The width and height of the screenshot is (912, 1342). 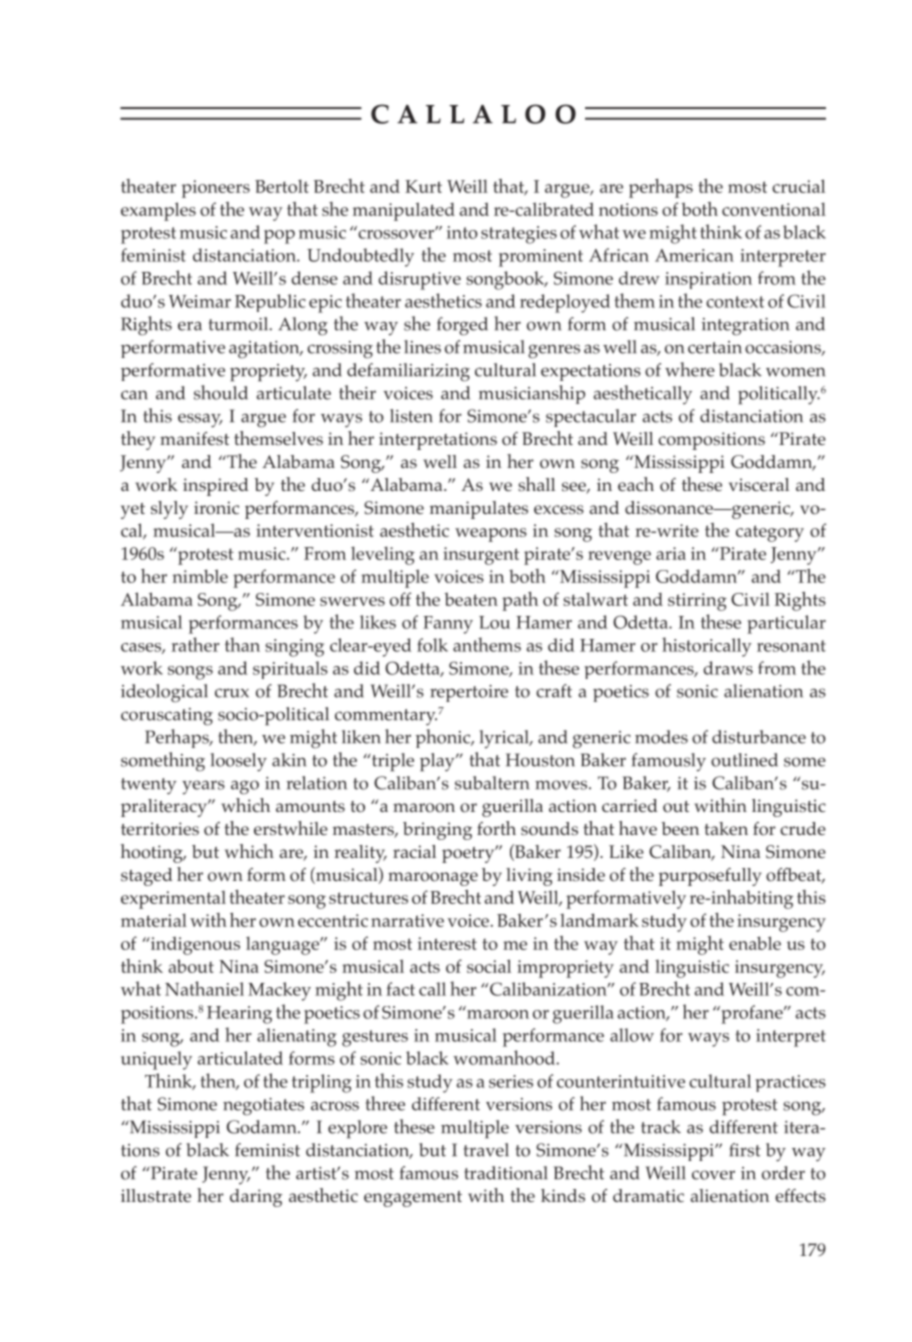 What do you see at coordinates (447, 943) in the screenshot?
I see `interest` at bounding box center [447, 943].
